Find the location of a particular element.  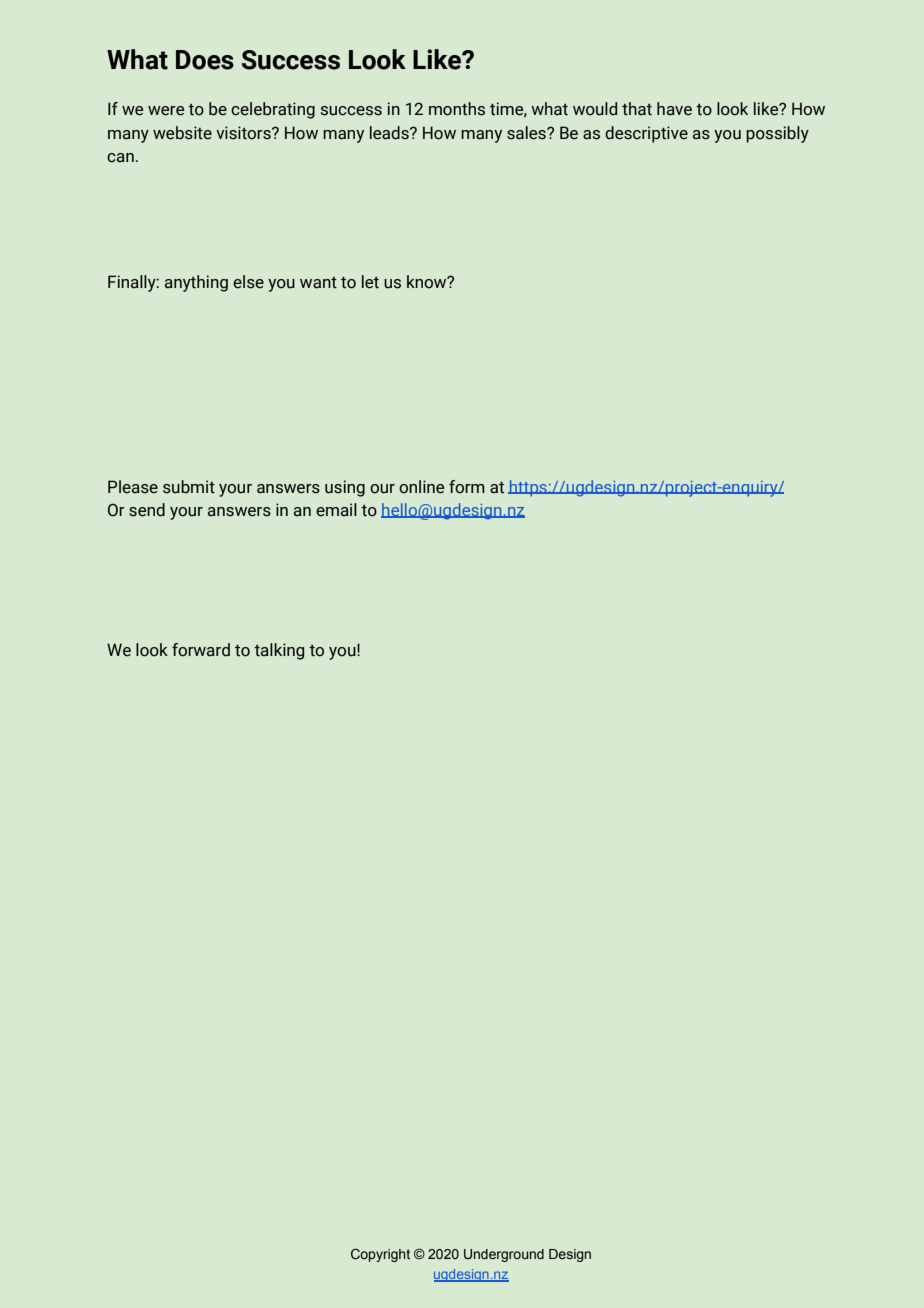

send is located at coordinates (147, 510).
